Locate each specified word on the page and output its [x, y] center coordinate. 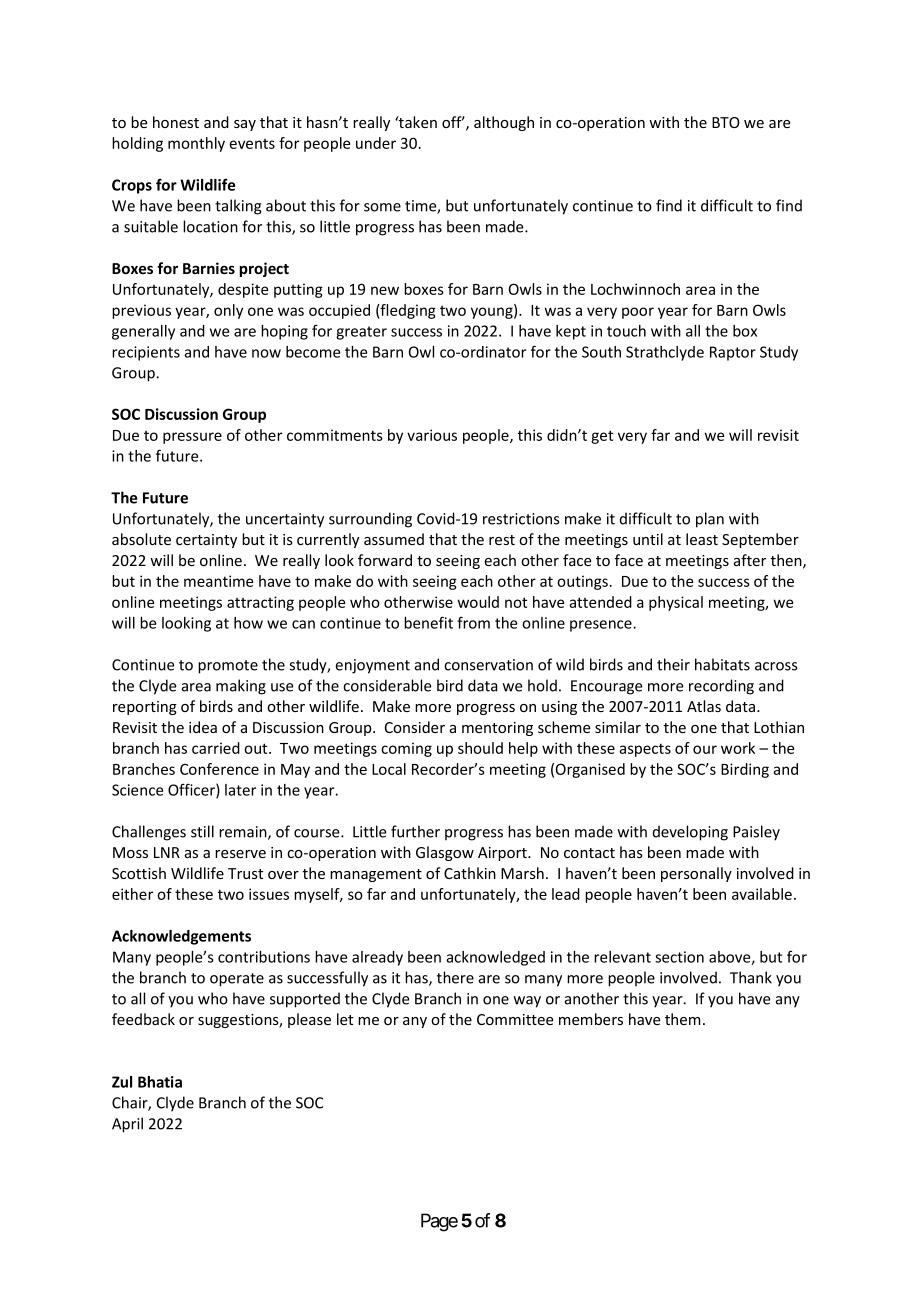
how [248, 623]
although [504, 123]
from [473, 622]
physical [676, 603]
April [127, 1125]
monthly [196, 144]
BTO [726, 122]
